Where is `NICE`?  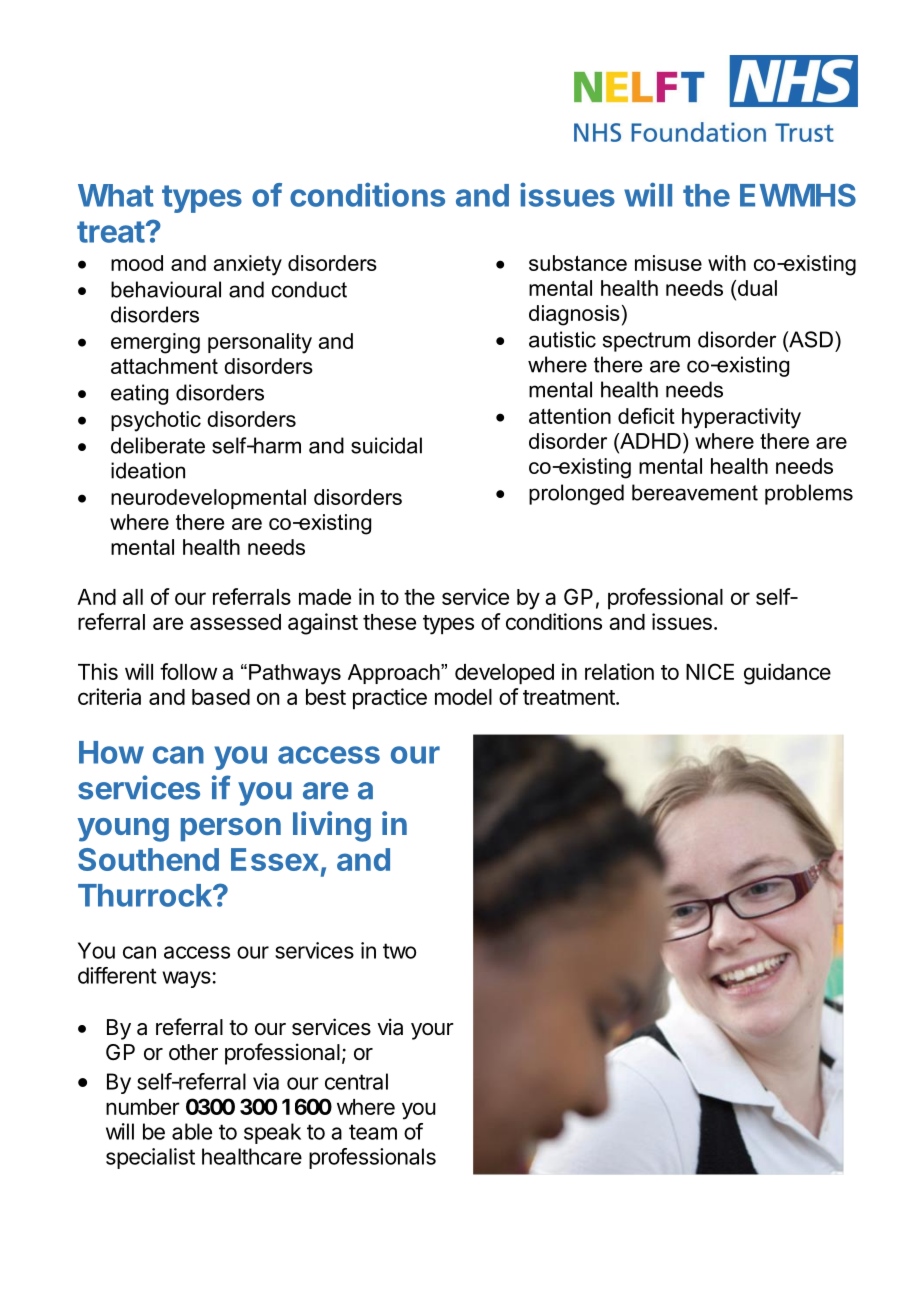
NICE is located at coordinates (710, 671).
